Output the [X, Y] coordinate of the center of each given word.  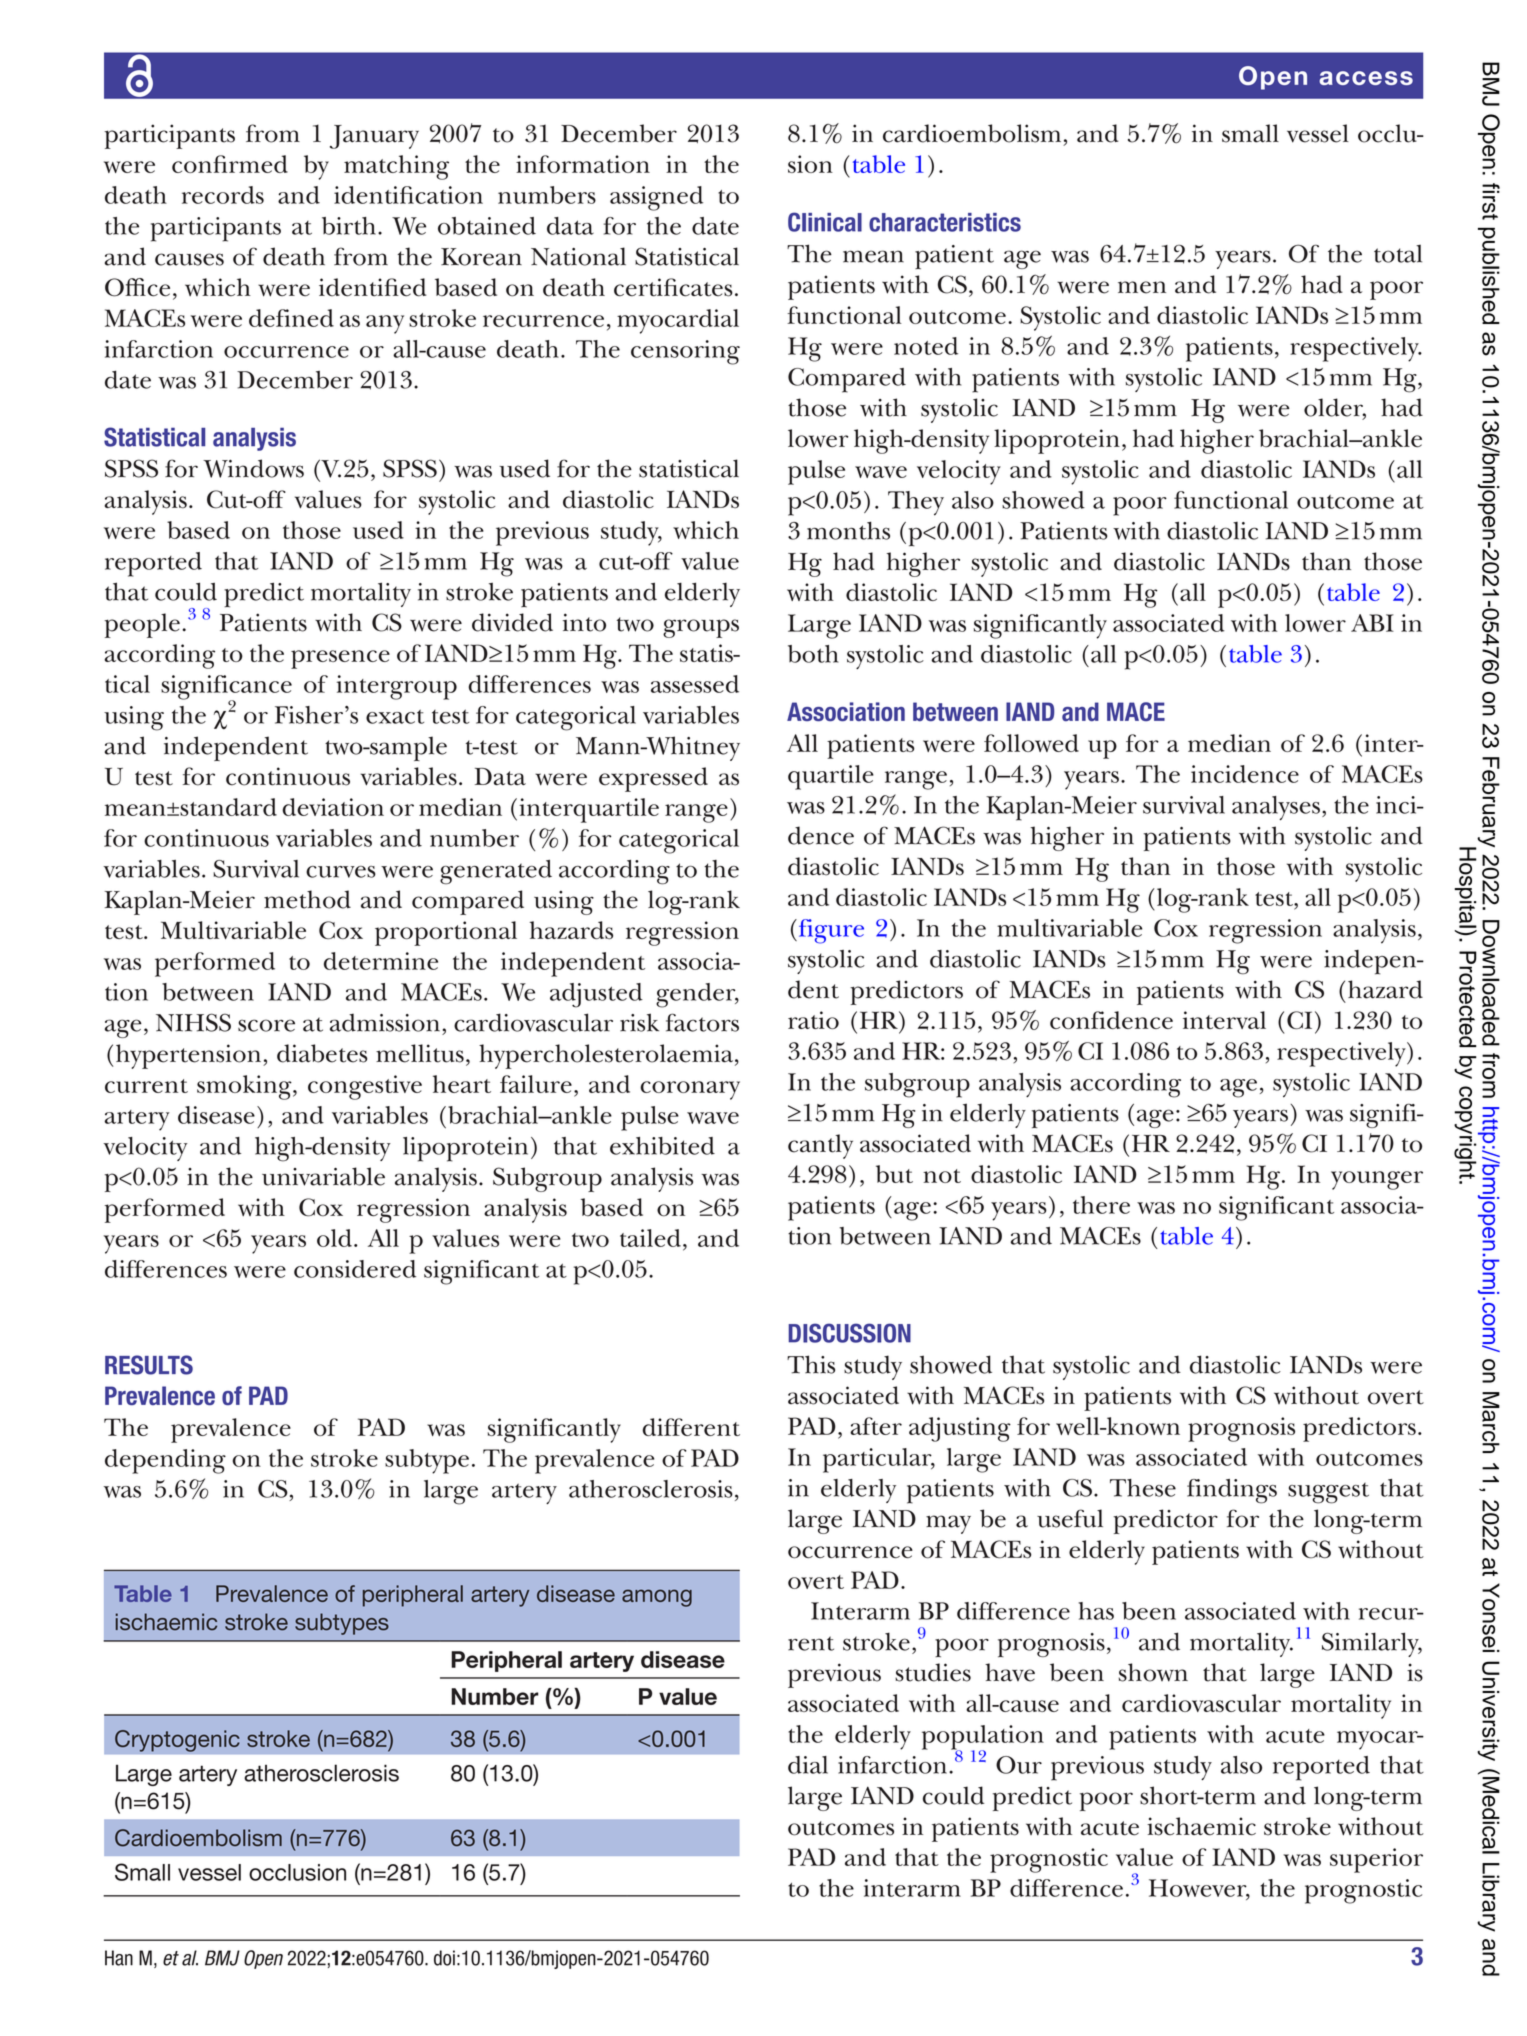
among [657, 1598]
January [374, 137]
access [1366, 78]
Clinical [825, 222]
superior [1376, 1860]
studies [933, 1672]
